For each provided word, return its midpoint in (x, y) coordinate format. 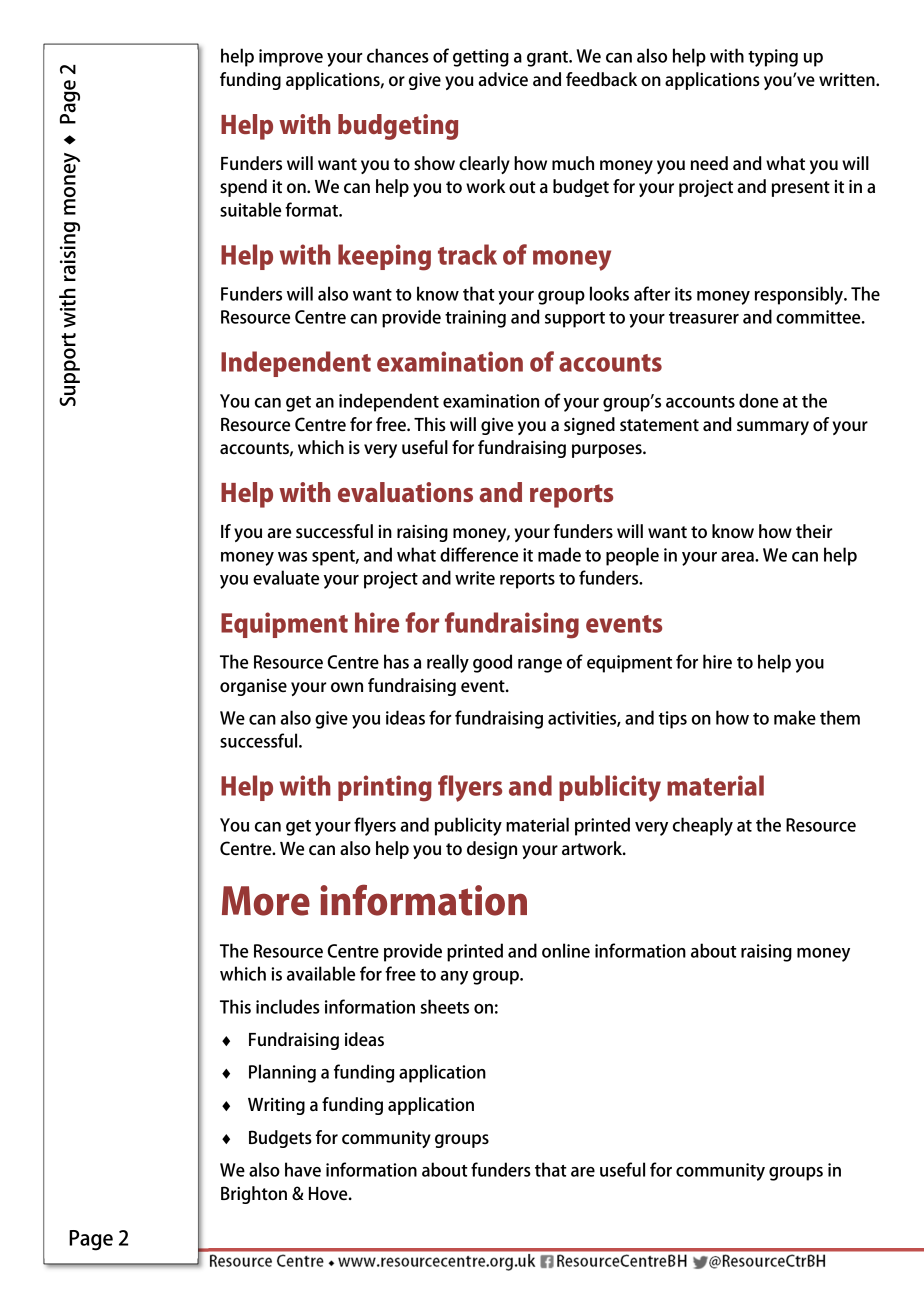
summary (773, 428)
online (566, 950)
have (303, 1169)
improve (291, 58)
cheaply (703, 826)
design (492, 850)
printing (385, 788)
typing (773, 58)
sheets (444, 1006)
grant (548, 59)
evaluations (405, 492)
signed (589, 426)
